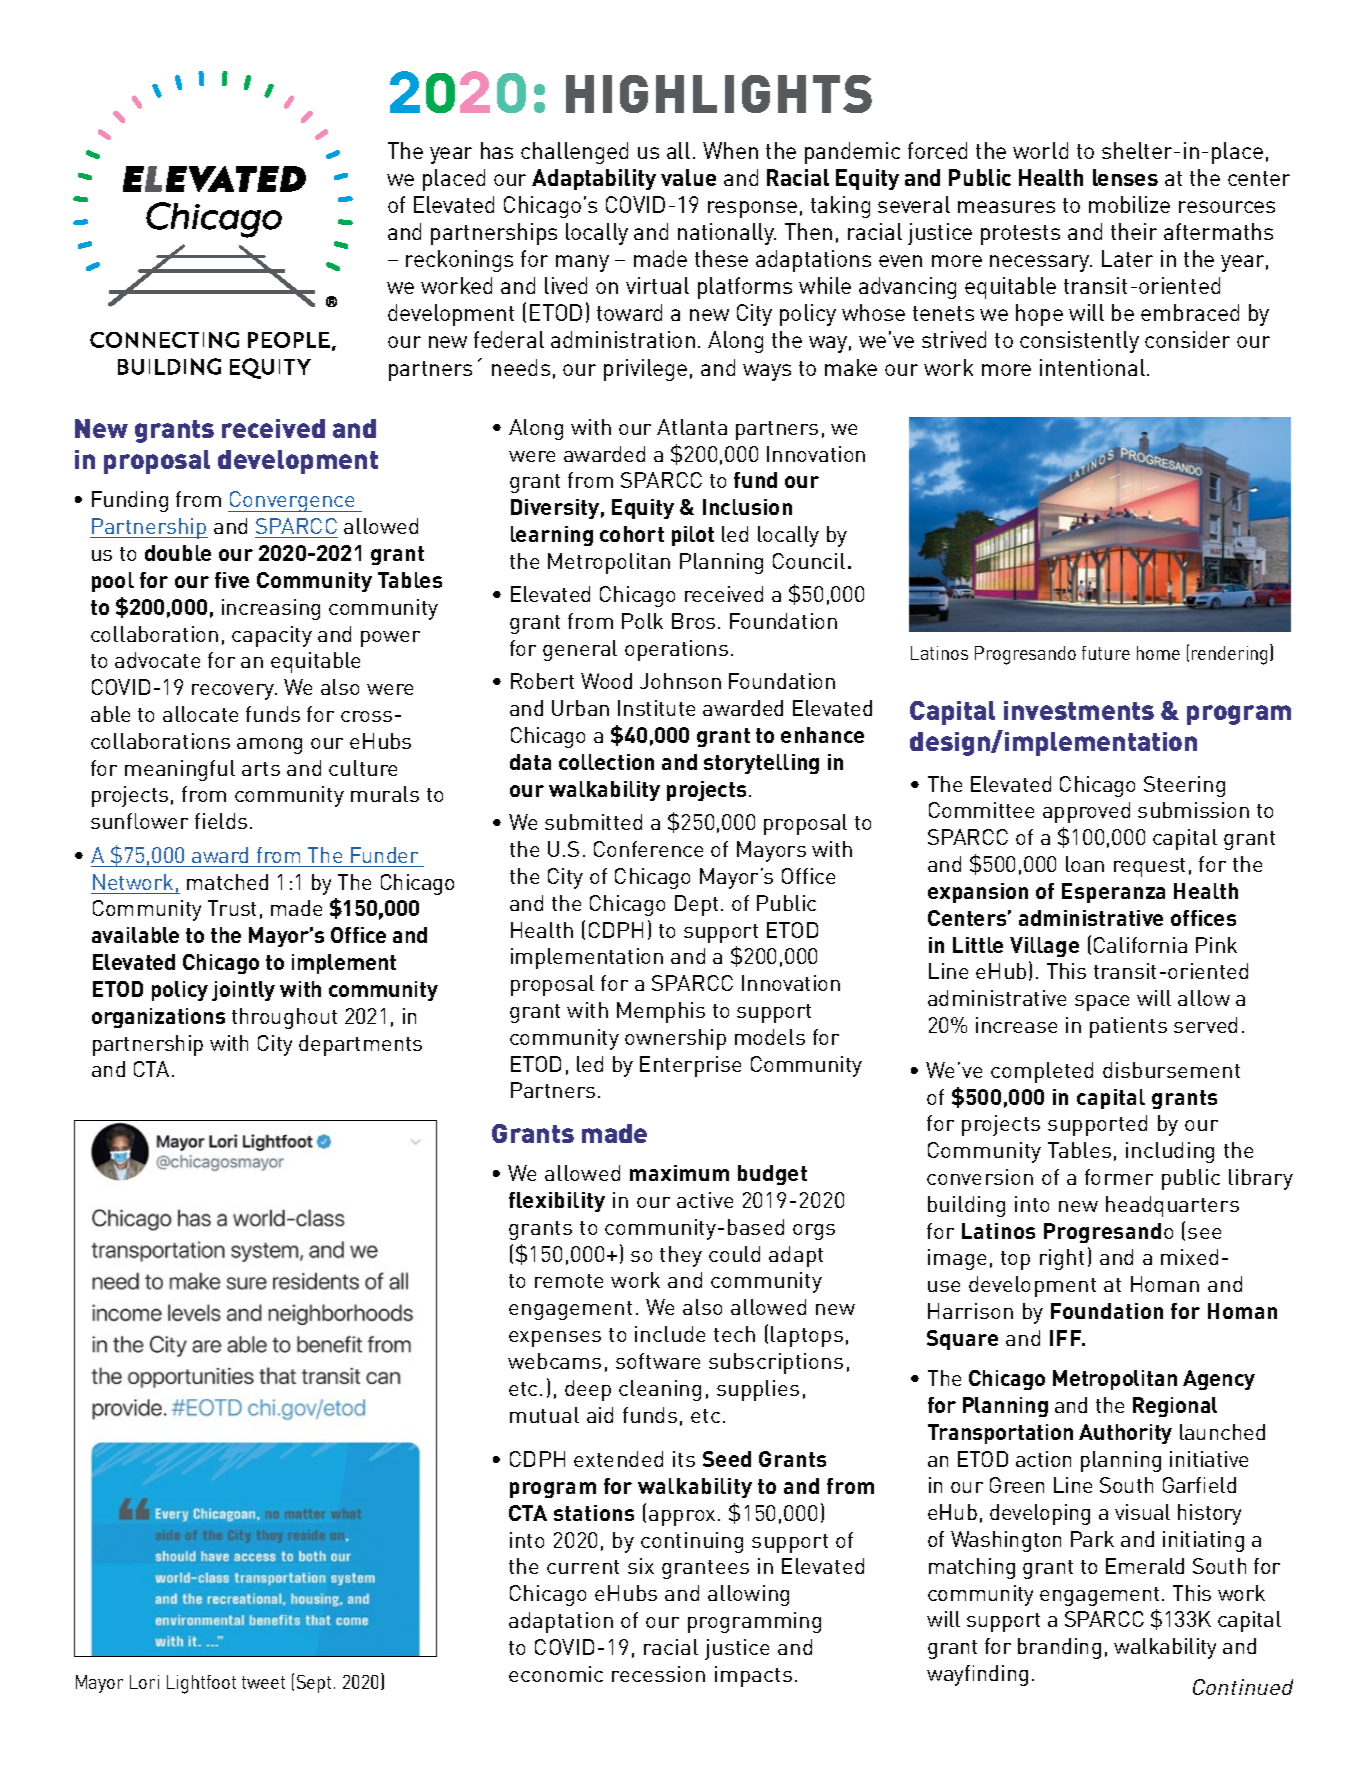  What do you see at coordinates (1125, 177) in the page?
I see `lenses` at bounding box center [1125, 177].
